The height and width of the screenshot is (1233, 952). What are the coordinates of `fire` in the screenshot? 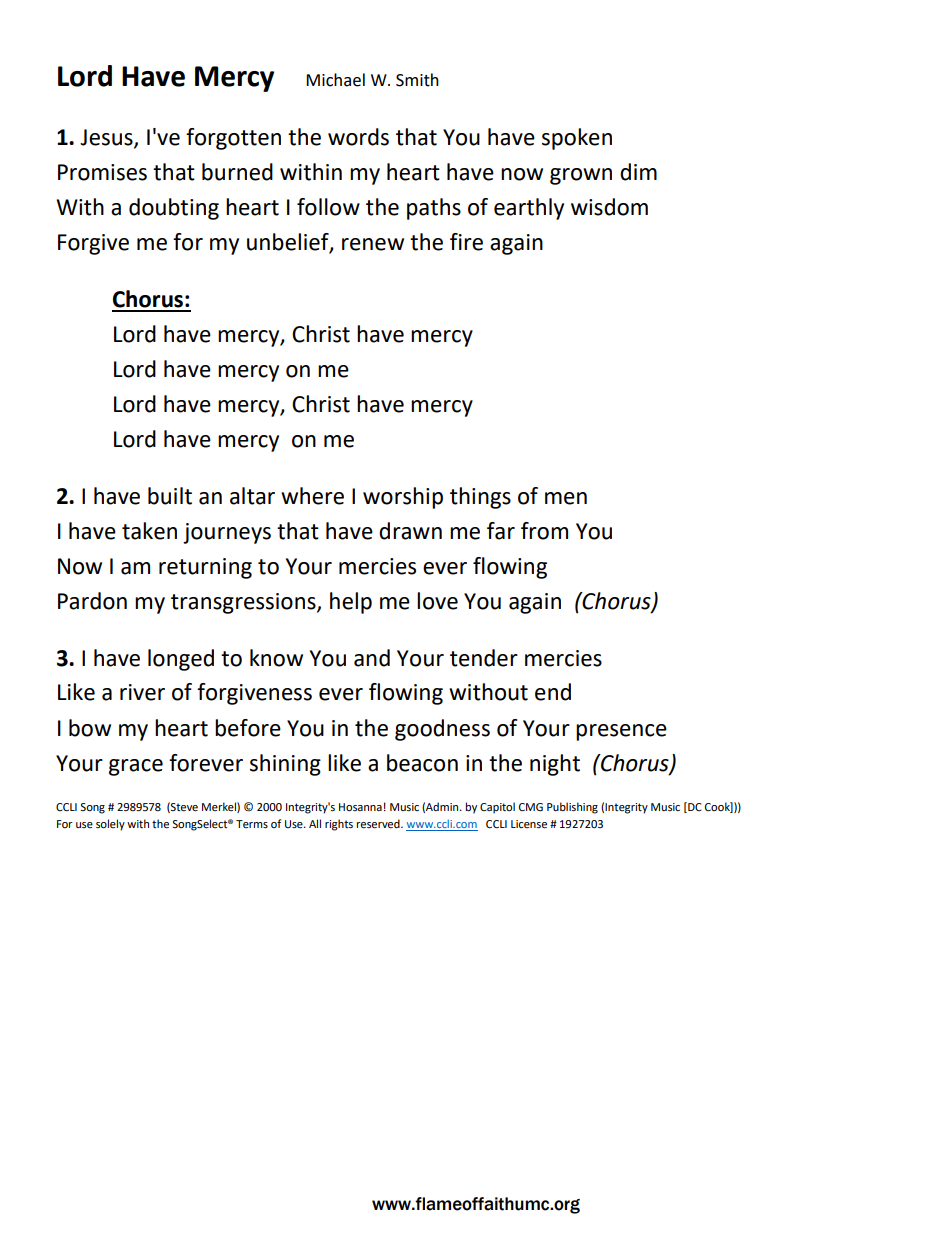 It's located at (466, 242).
